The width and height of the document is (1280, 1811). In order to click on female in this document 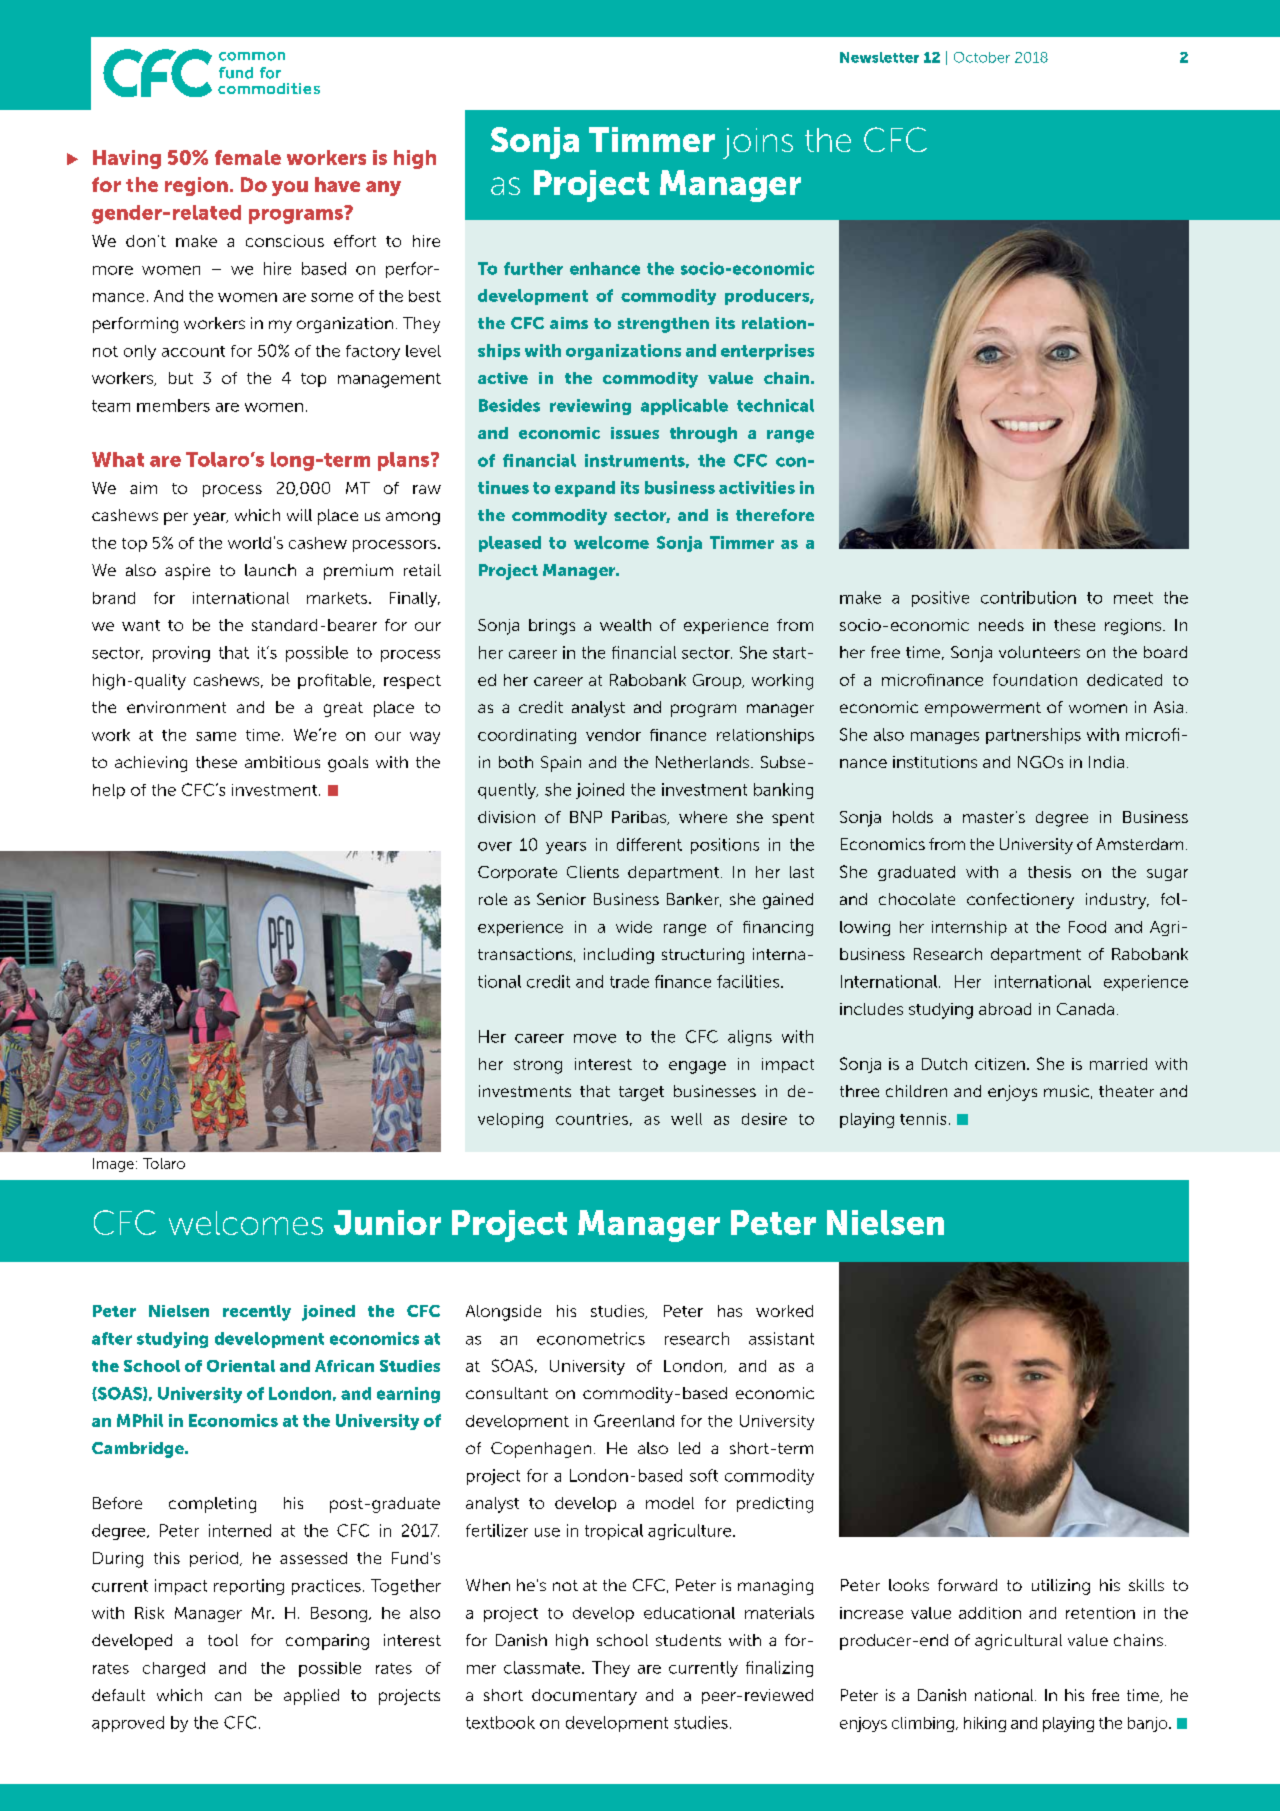, I will do `click(248, 157)`.
